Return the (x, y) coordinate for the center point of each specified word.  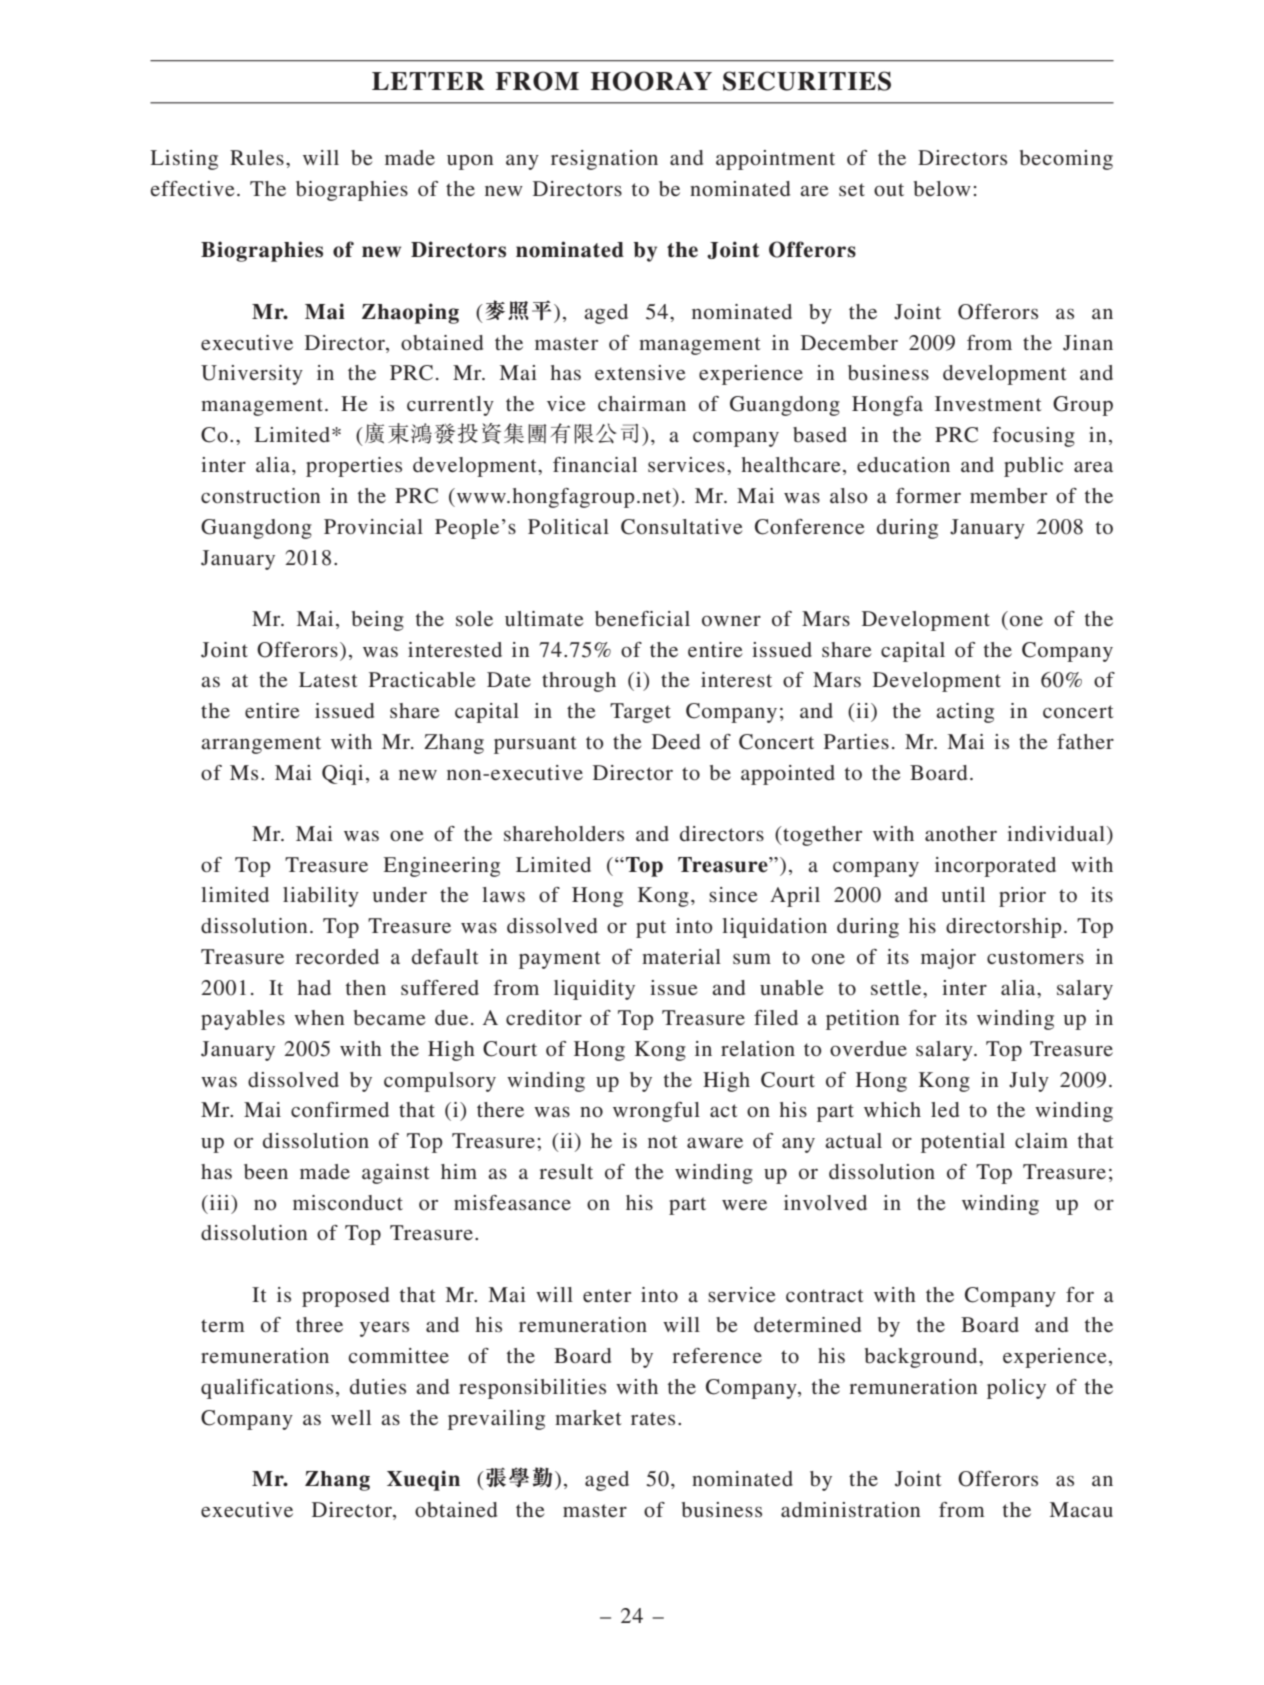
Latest (328, 679)
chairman (642, 403)
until (963, 894)
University (252, 375)
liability (321, 897)
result (566, 1171)
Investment (988, 403)
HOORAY (651, 81)
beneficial (642, 619)
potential (963, 1143)
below (942, 188)
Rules (257, 157)
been (266, 1172)
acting (965, 713)
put (651, 929)
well (351, 1417)
